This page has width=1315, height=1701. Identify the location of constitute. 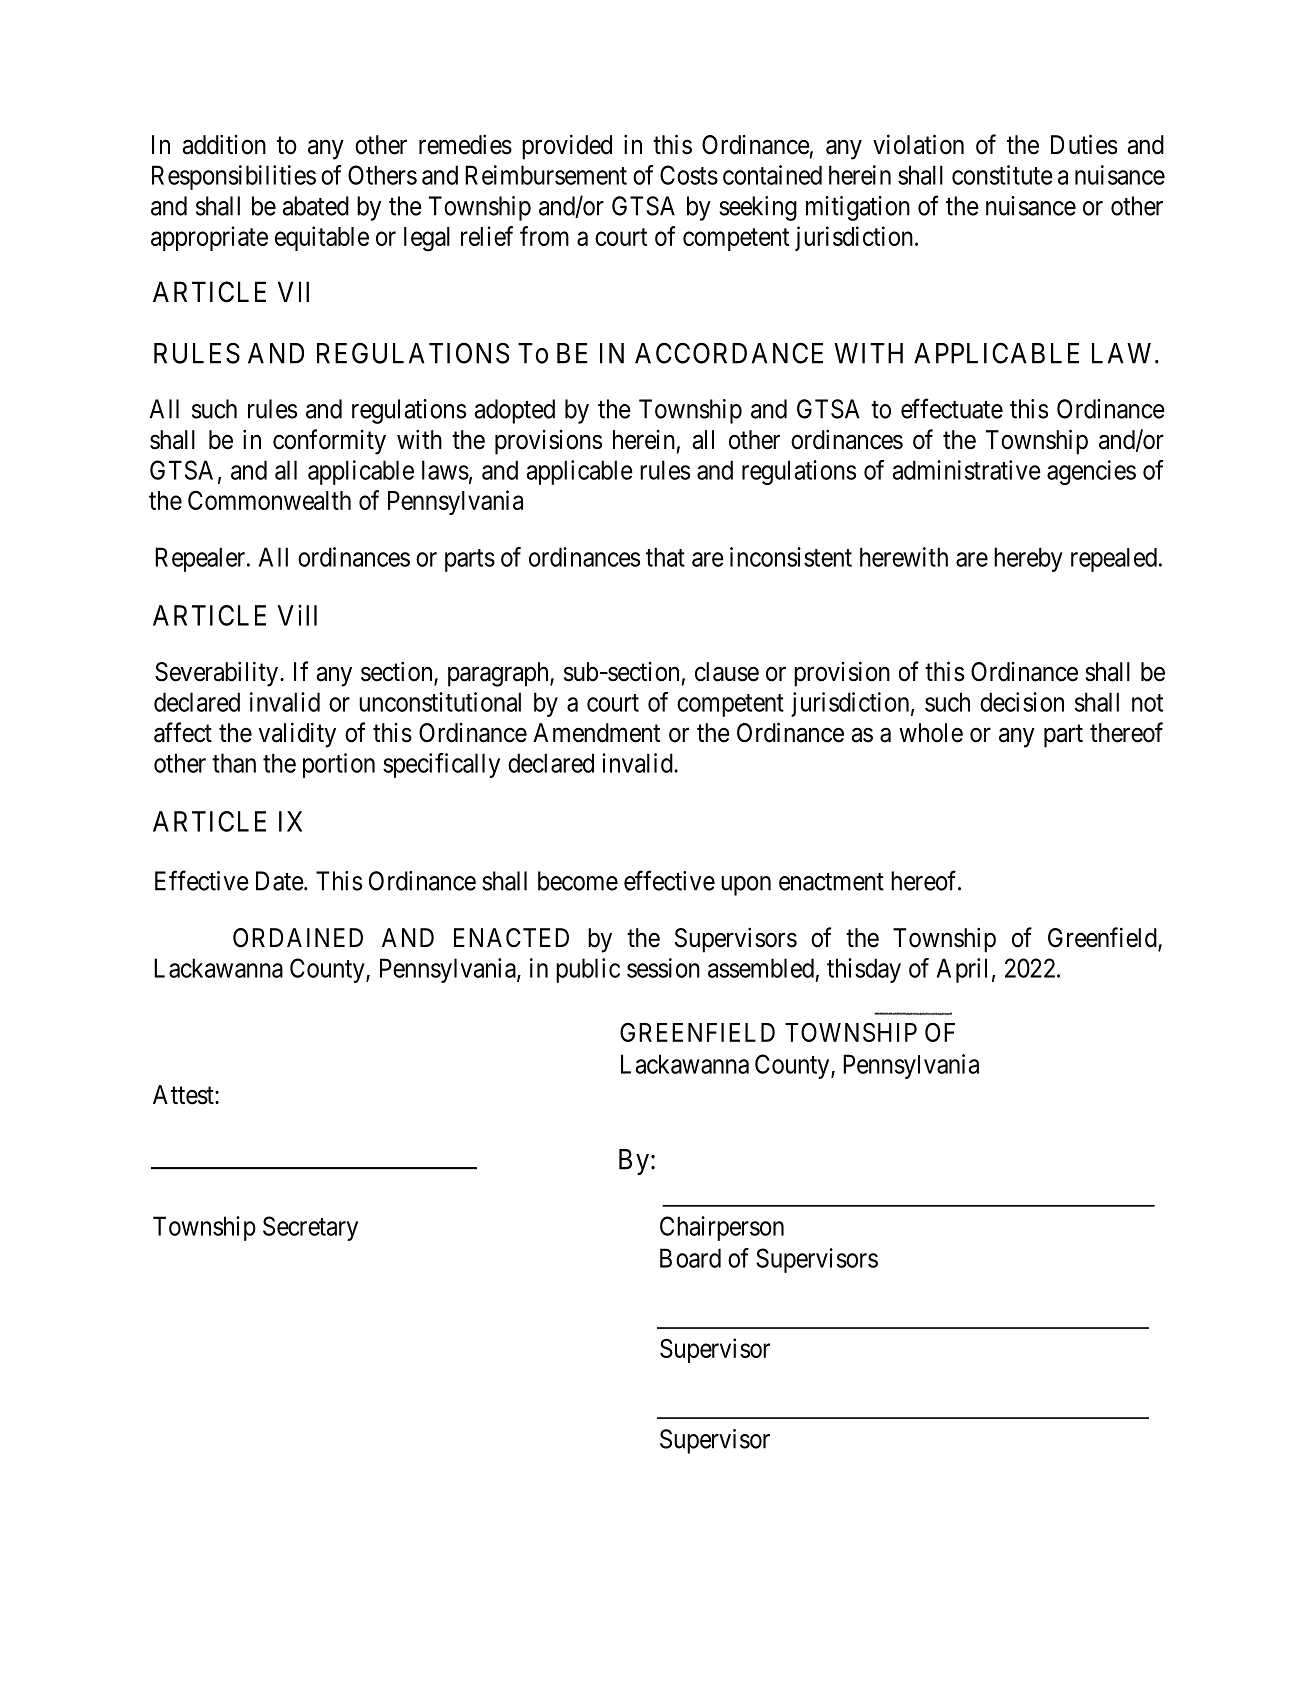
(1002, 175).
